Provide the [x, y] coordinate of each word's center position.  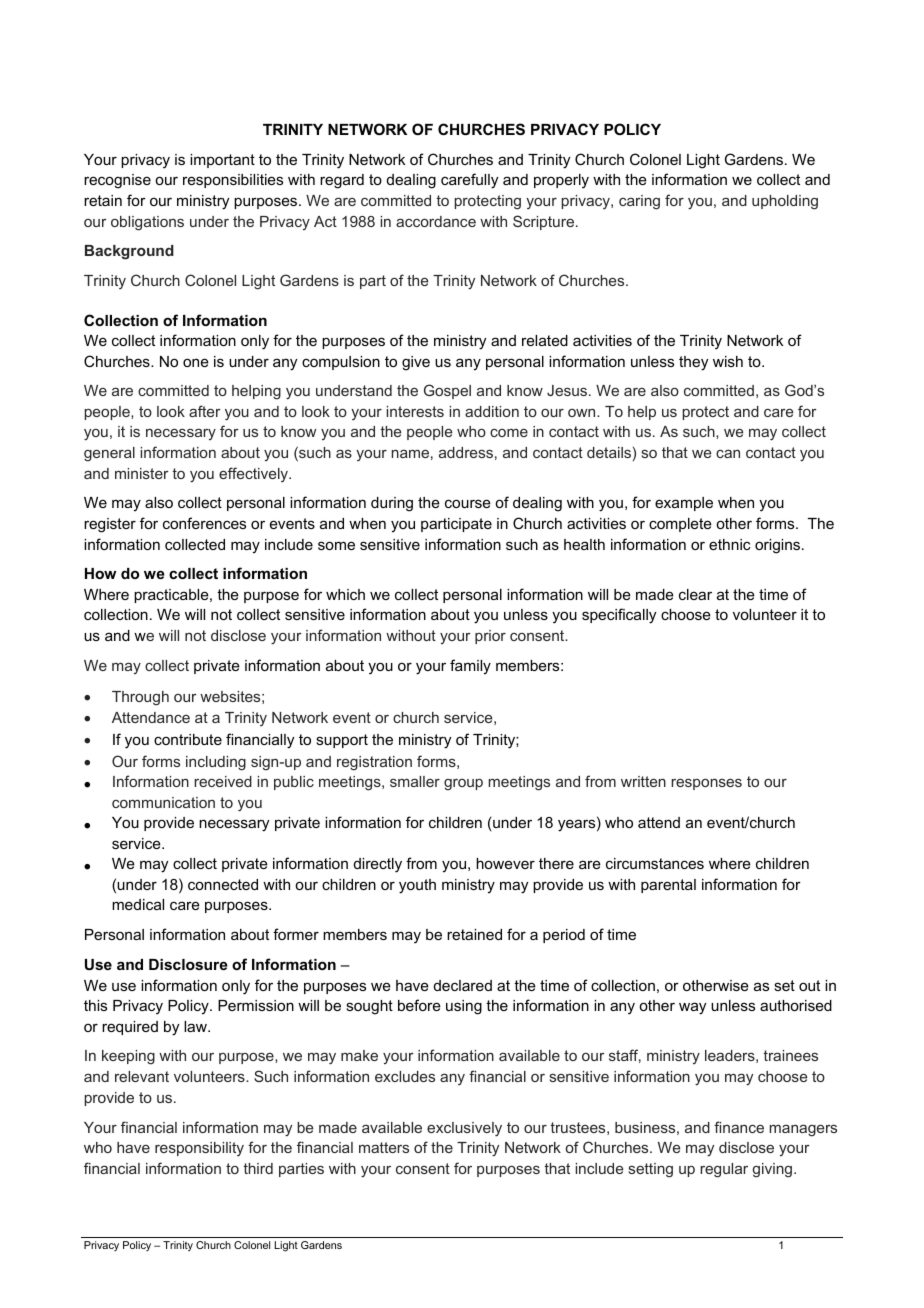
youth [417, 886]
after [205, 411]
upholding [785, 202]
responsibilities [233, 181]
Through [140, 698]
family [470, 667]
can [728, 453]
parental [668, 886]
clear [695, 594]
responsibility [199, 1149]
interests [415, 411]
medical [138, 904]
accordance [436, 221]
